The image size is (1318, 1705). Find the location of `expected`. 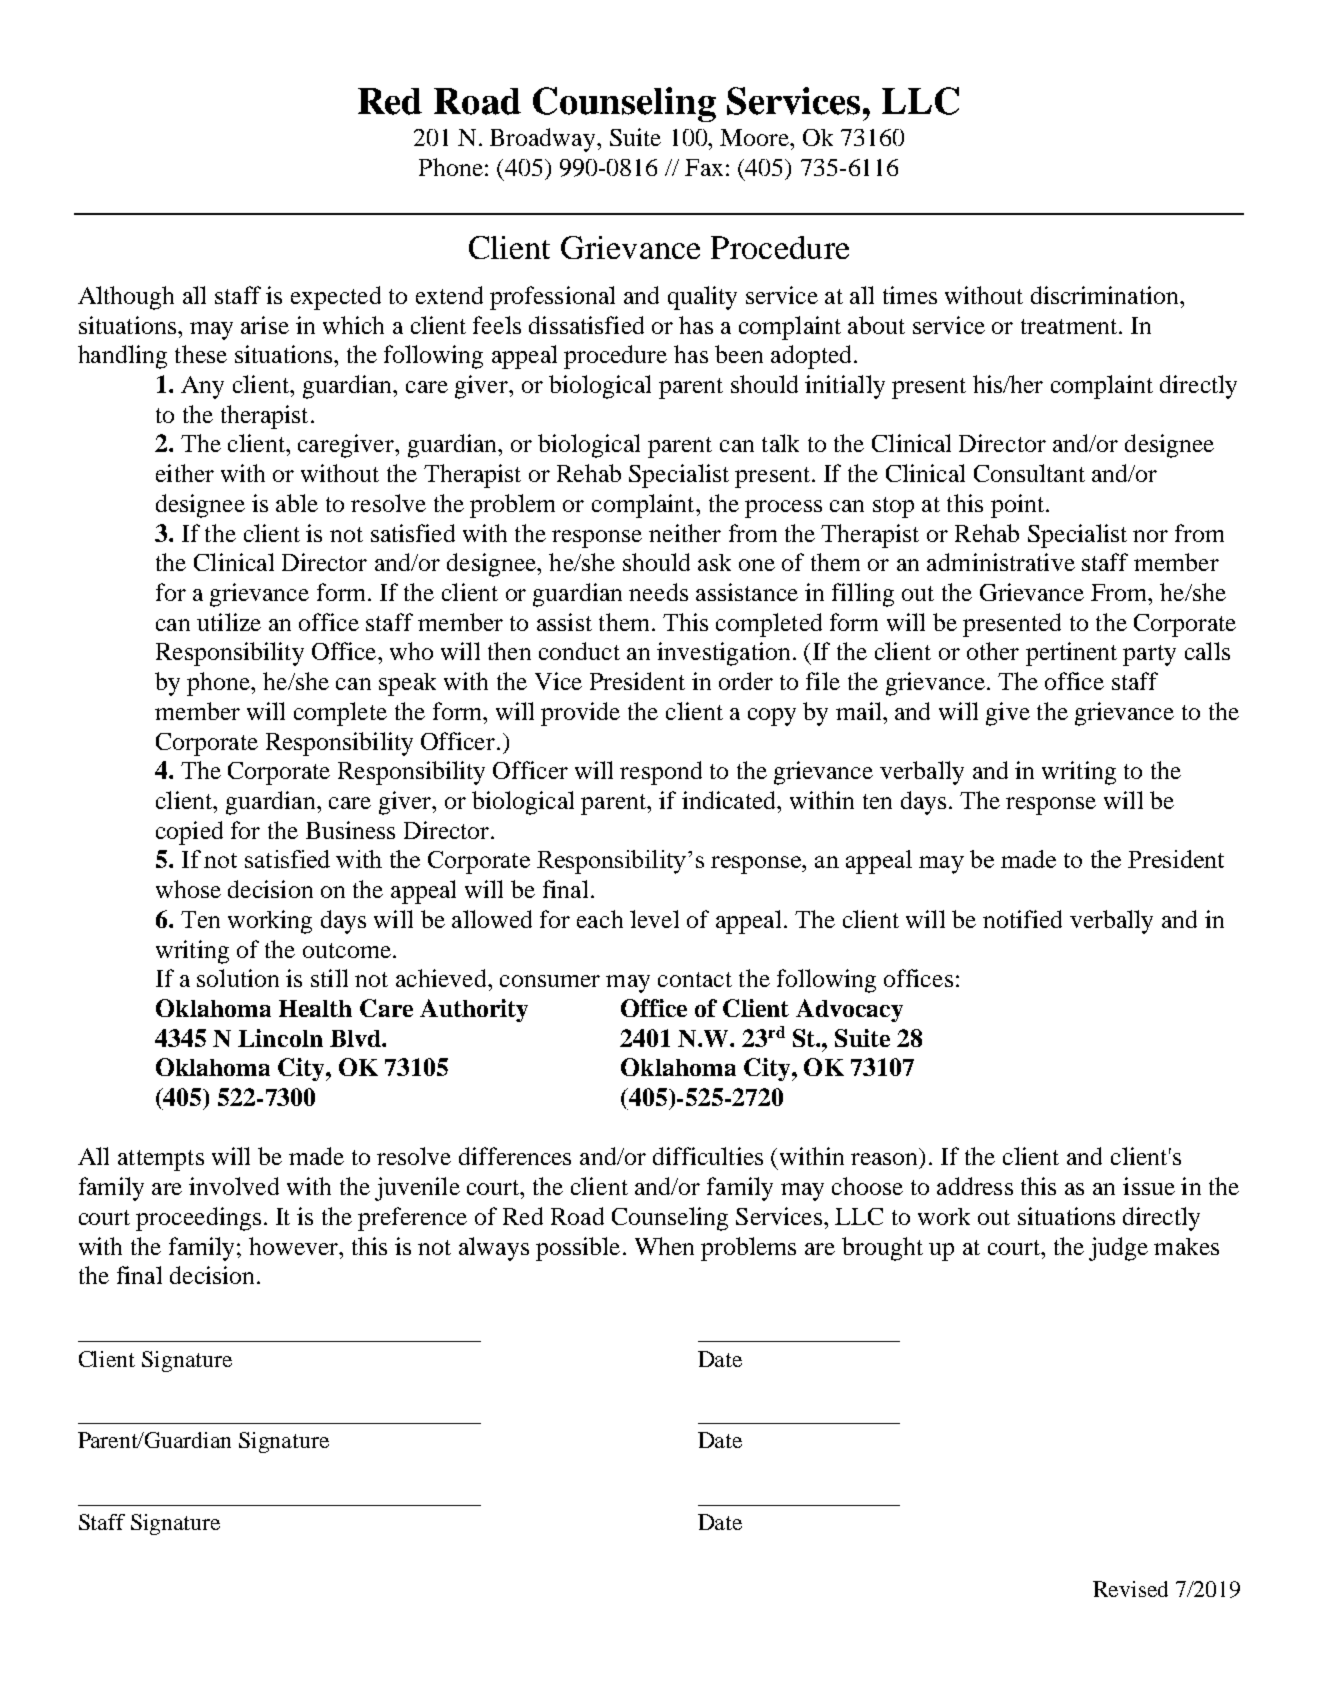

expected is located at coordinates (336, 298).
